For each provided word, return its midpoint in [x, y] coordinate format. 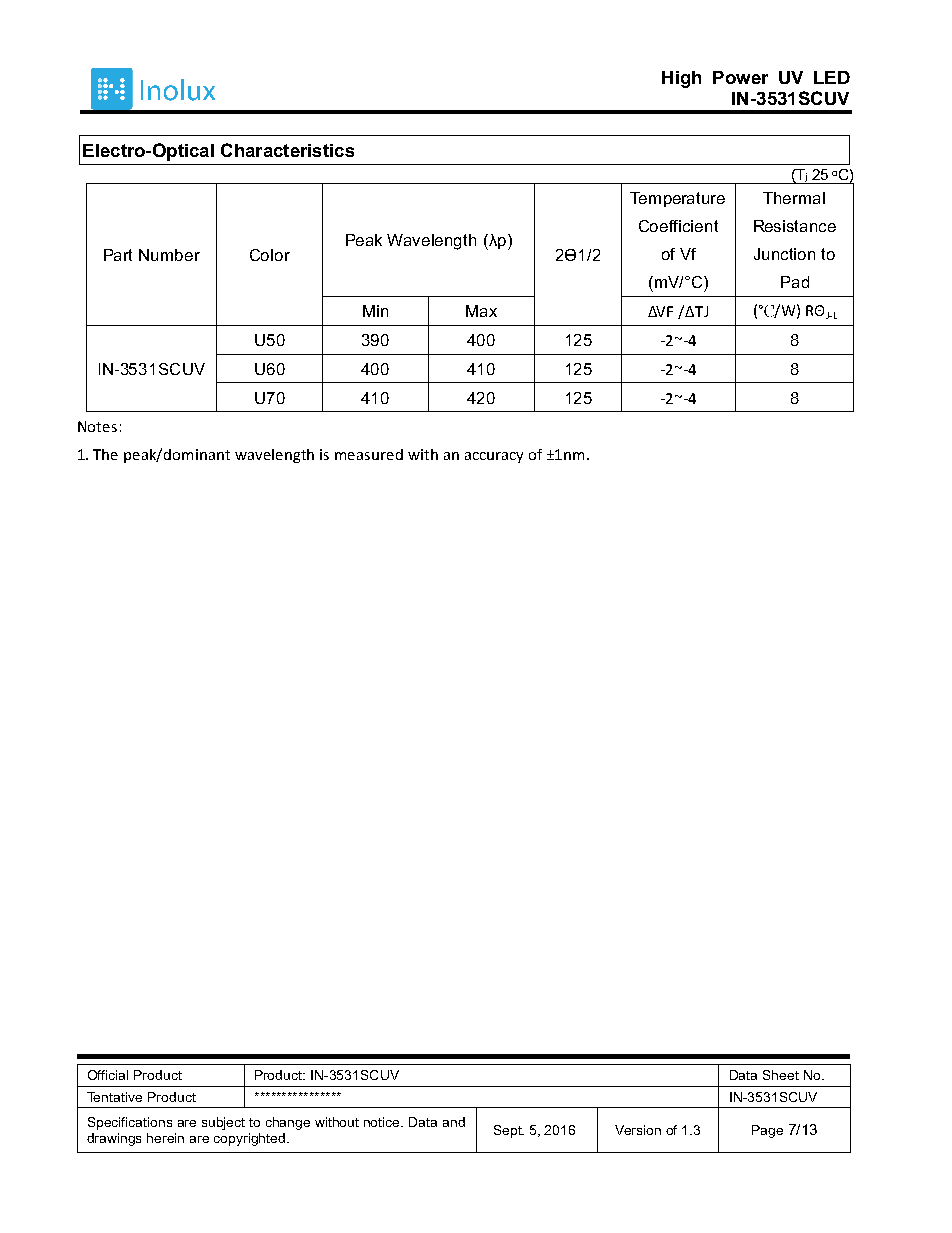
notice [383, 1122]
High [681, 79]
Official [108, 1075]
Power [740, 77]
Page [767, 1131]
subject [223, 1123]
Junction [784, 254]
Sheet [781, 1075]
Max [481, 311]
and [454, 1122]
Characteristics [287, 150]
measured [369, 454]
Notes [97, 426]
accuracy [494, 457]
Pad [795, 282]
